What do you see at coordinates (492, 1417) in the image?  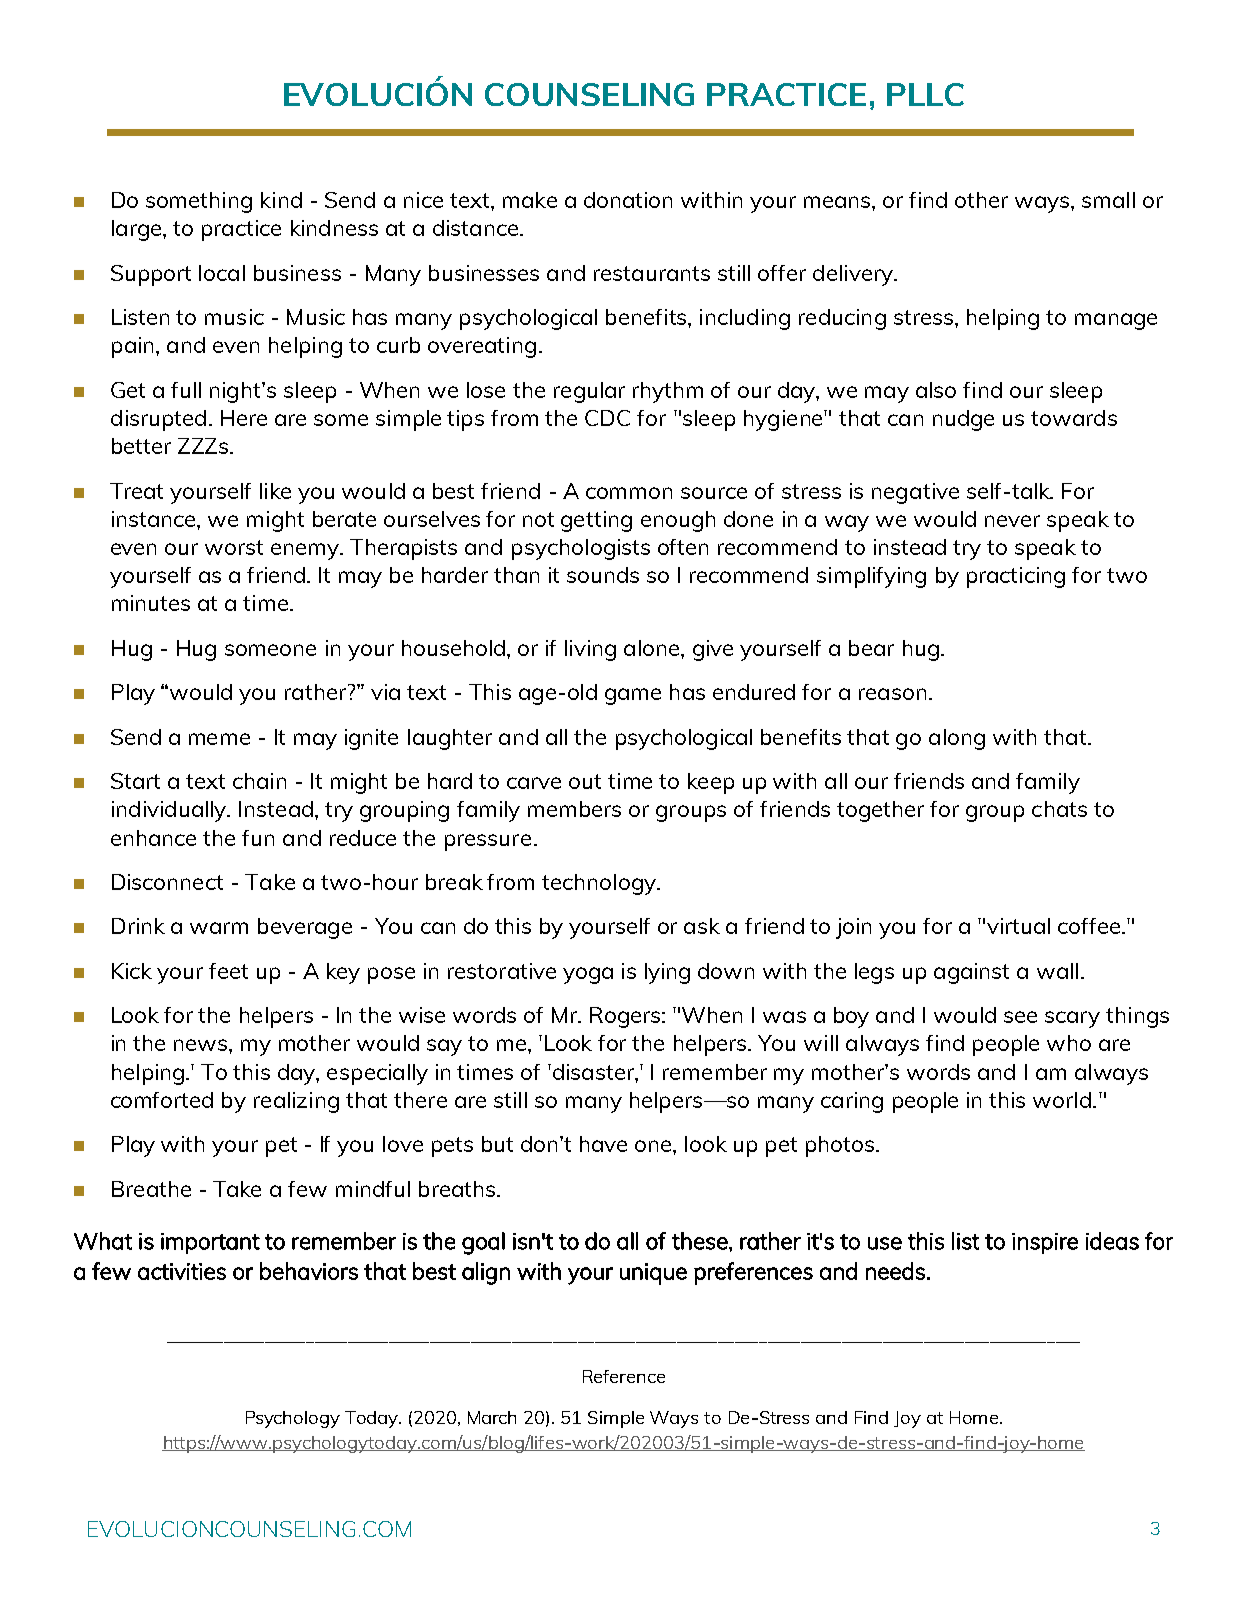 I see `March` at bounding box center [492, 1417].
